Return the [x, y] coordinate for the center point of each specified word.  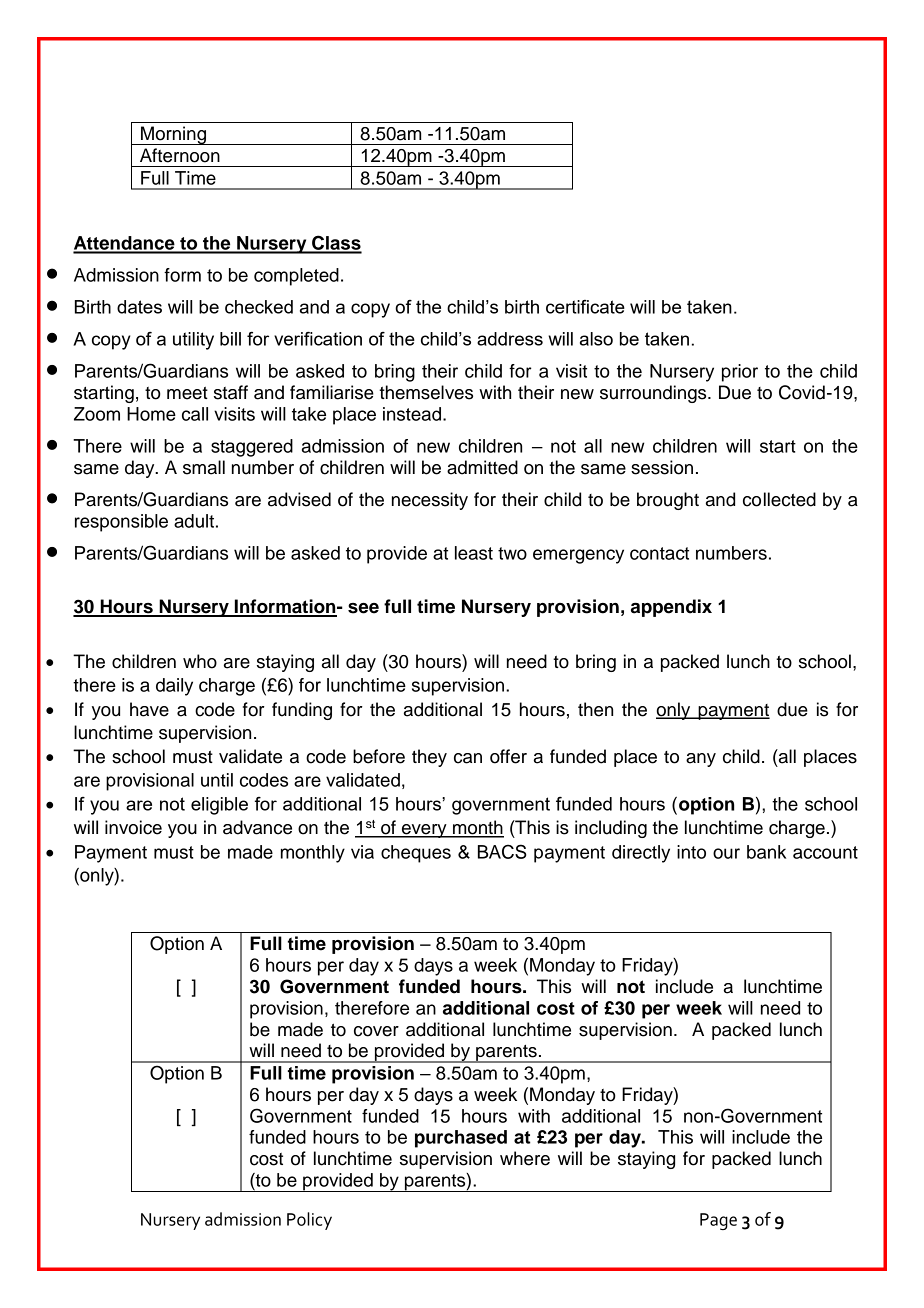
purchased [461, 1139]
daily [174, 687]
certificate [585, 307]
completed [296, 277]
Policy [309, 1221]
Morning [173, 135]
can [468, 758]
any [701, 760]
